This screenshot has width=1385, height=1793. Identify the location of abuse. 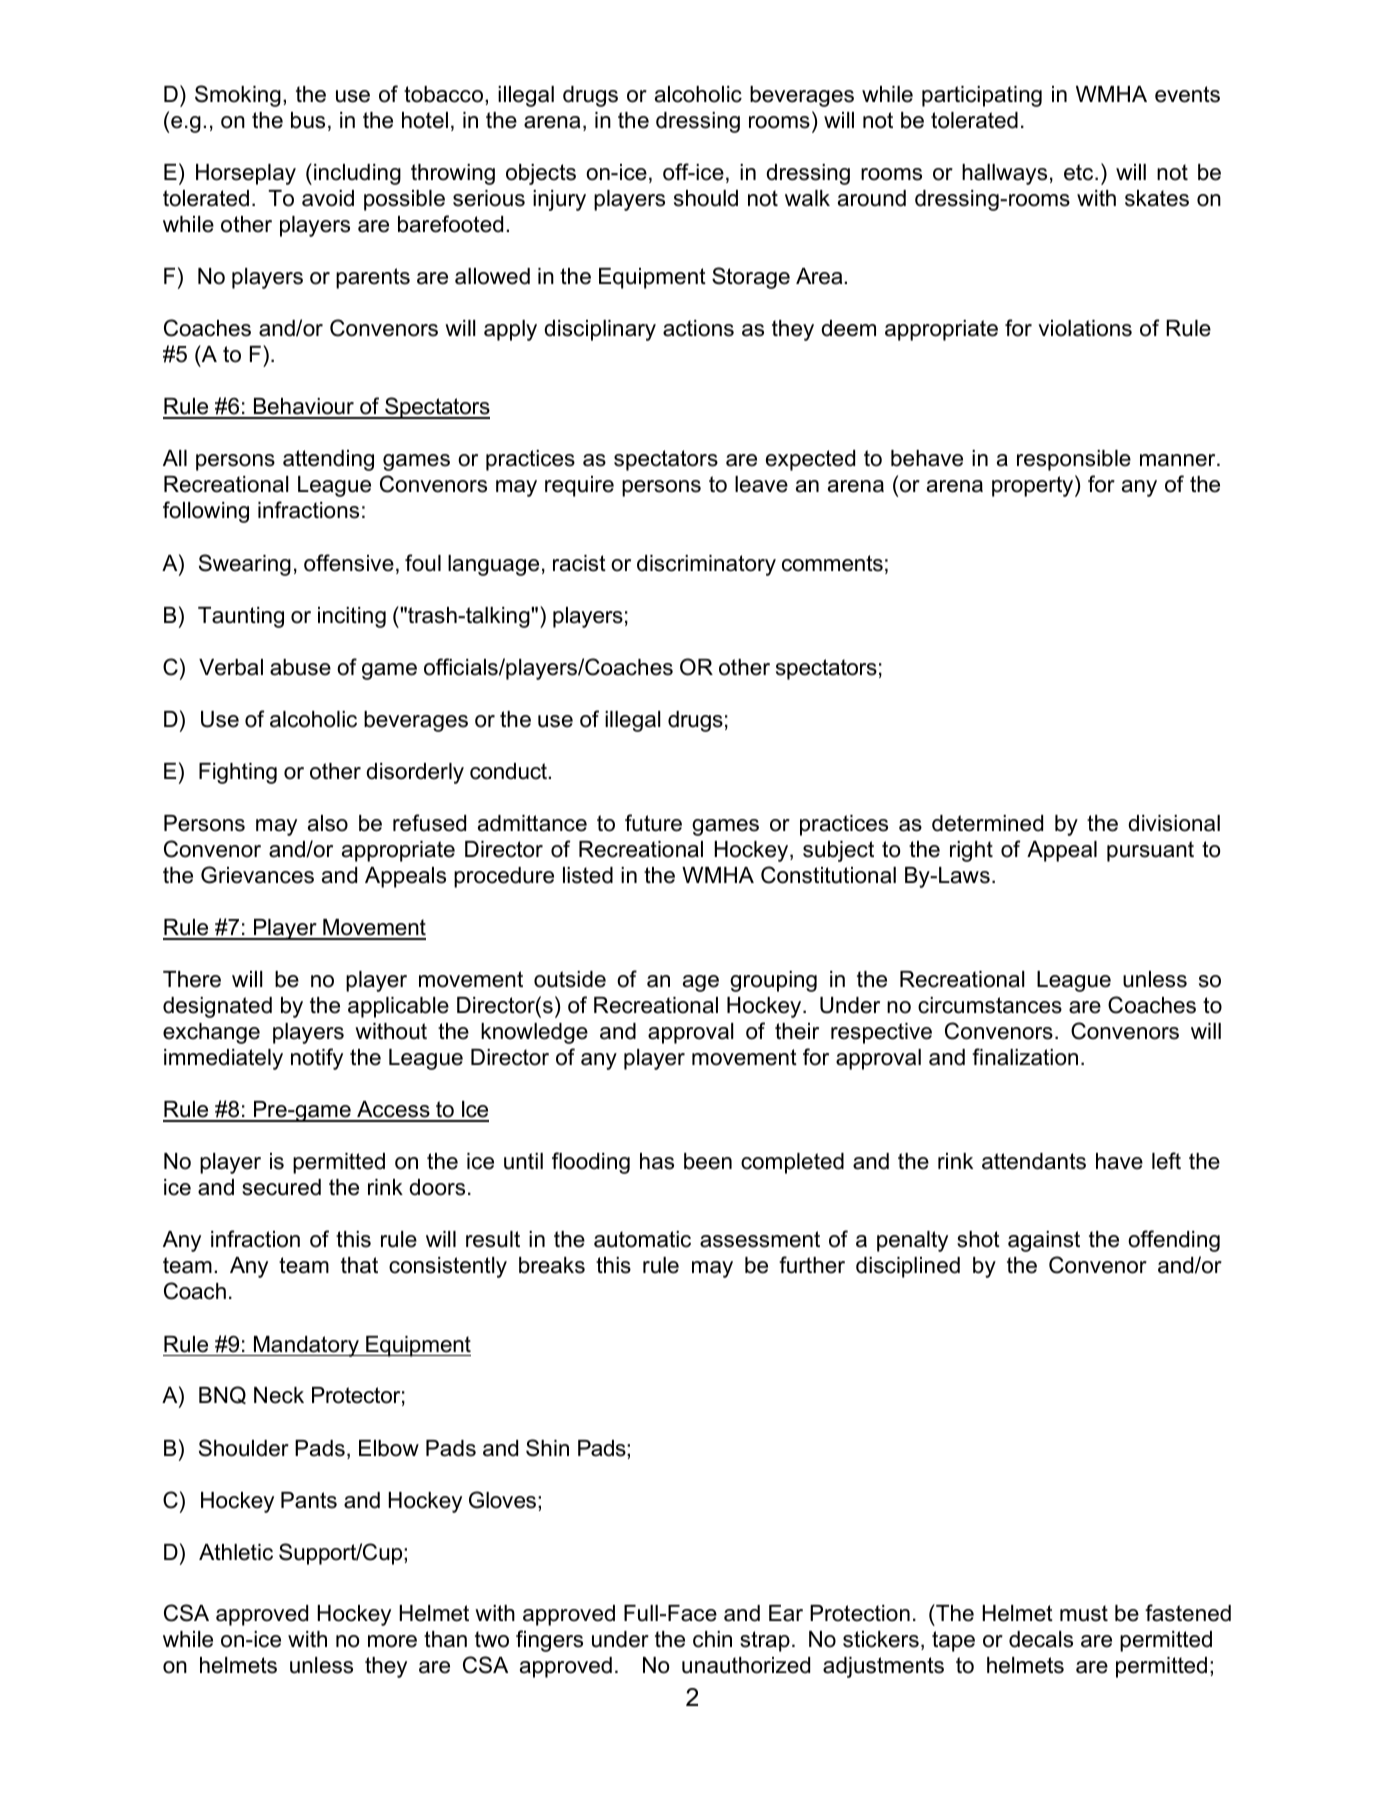
(300, 667).
